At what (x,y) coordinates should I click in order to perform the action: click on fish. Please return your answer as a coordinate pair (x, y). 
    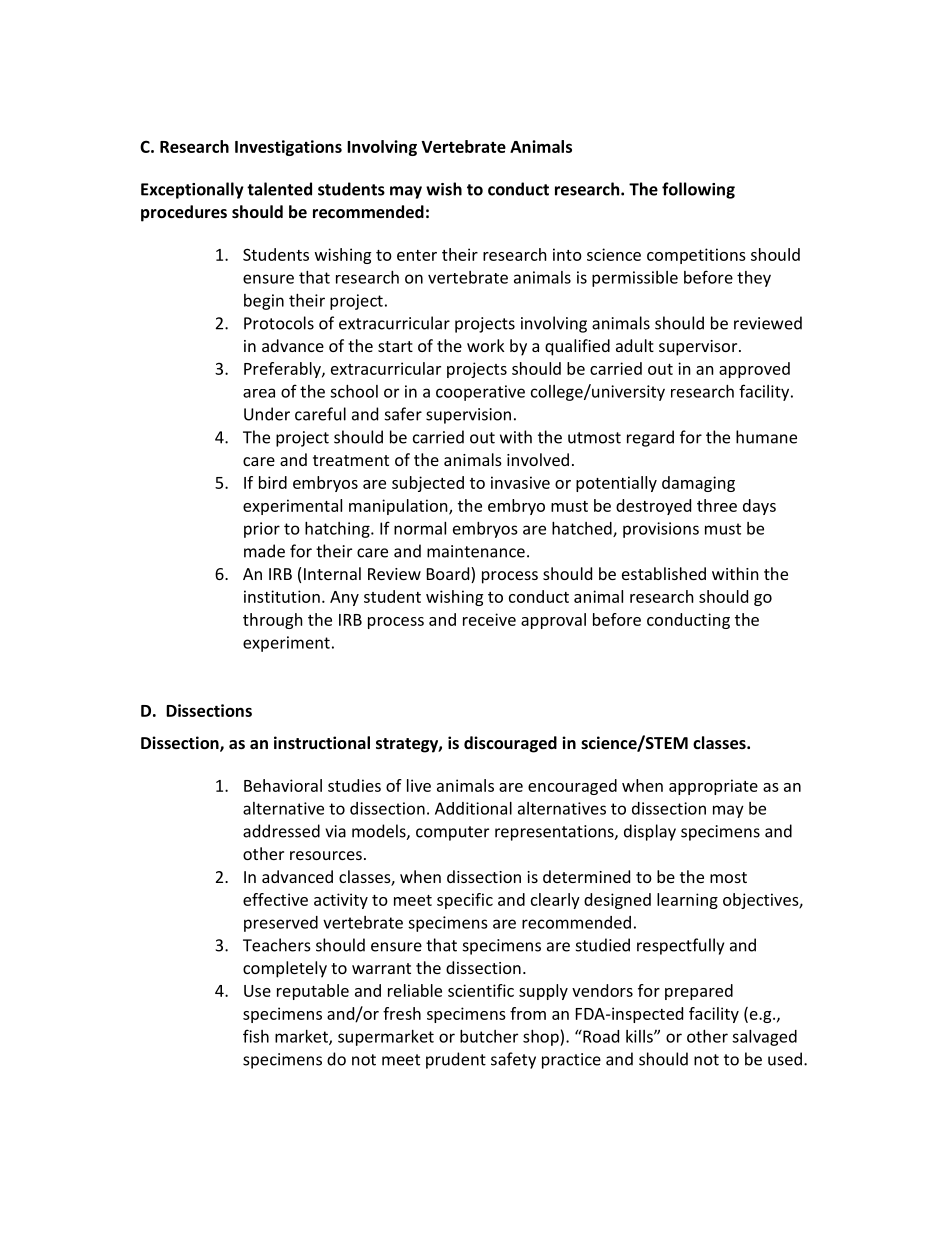
    Looking at the image, I should click on (256, 1036).
